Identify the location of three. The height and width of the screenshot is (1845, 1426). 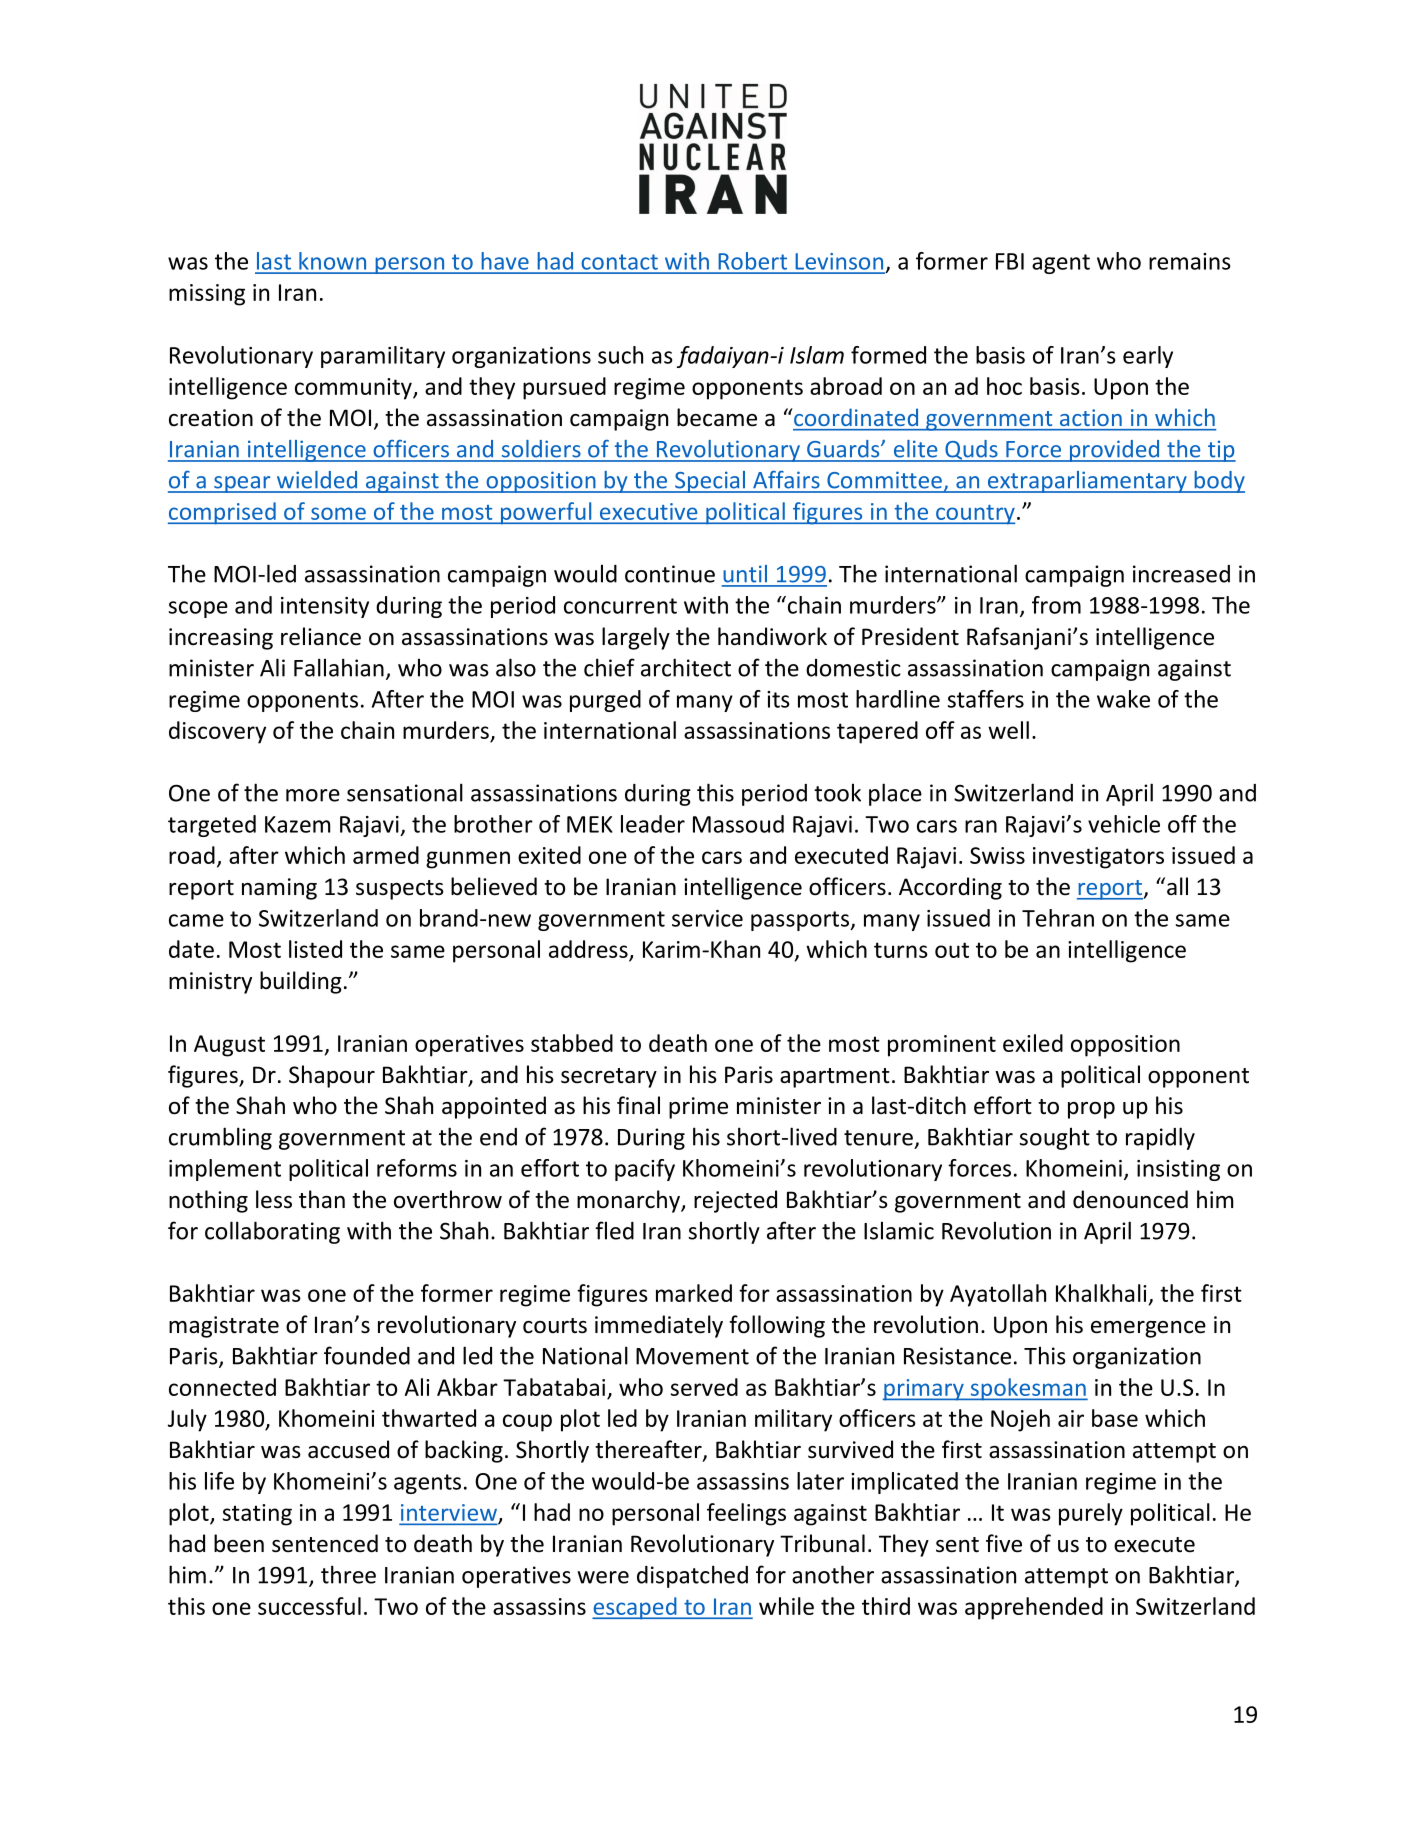
(348, 1574).
